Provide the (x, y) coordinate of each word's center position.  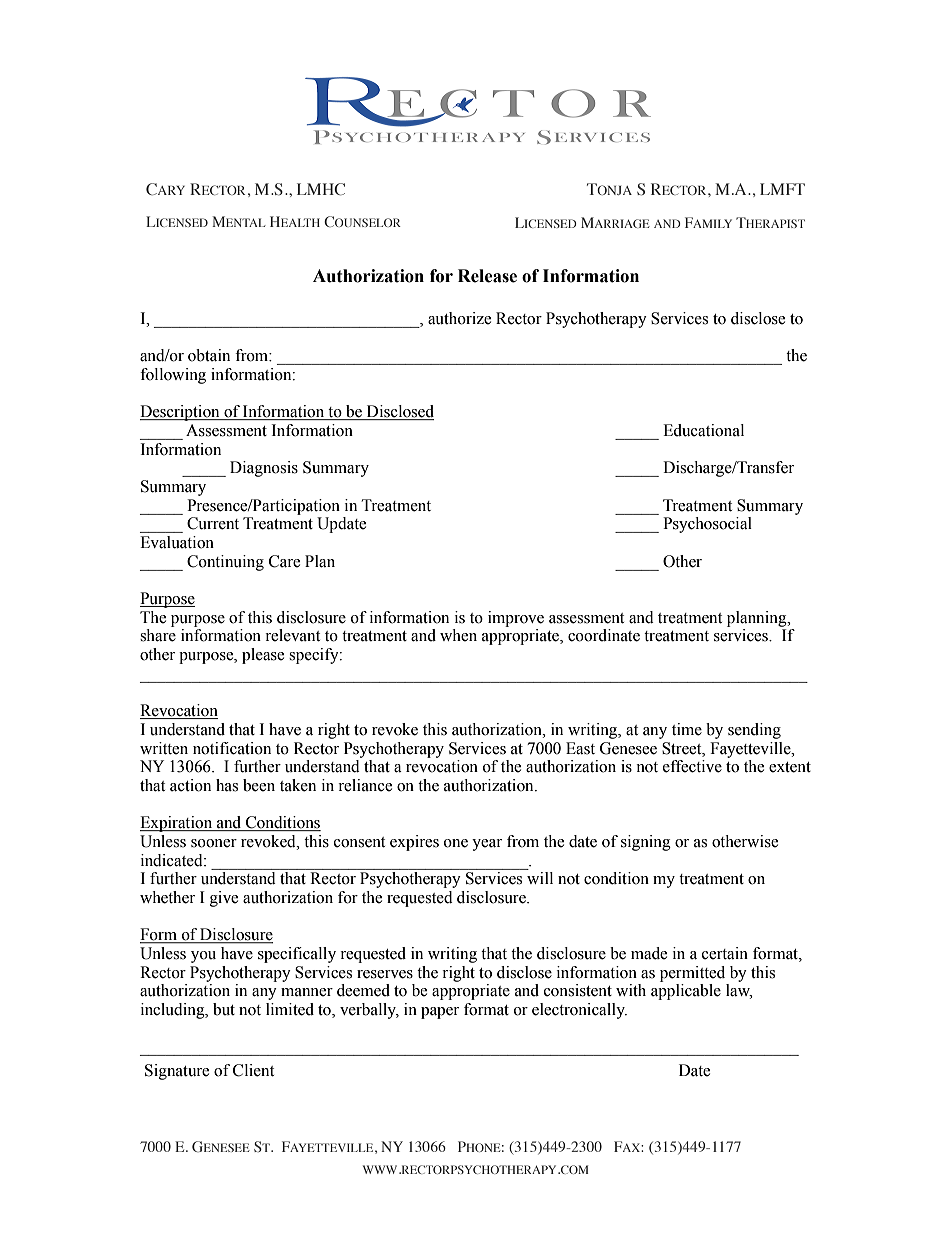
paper (440, 1013)
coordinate (604, 635)
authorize (459, 318)
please (263, 656)
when (458, 635)
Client (253, 1070)
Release (487, 276)
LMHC (321, 189)
